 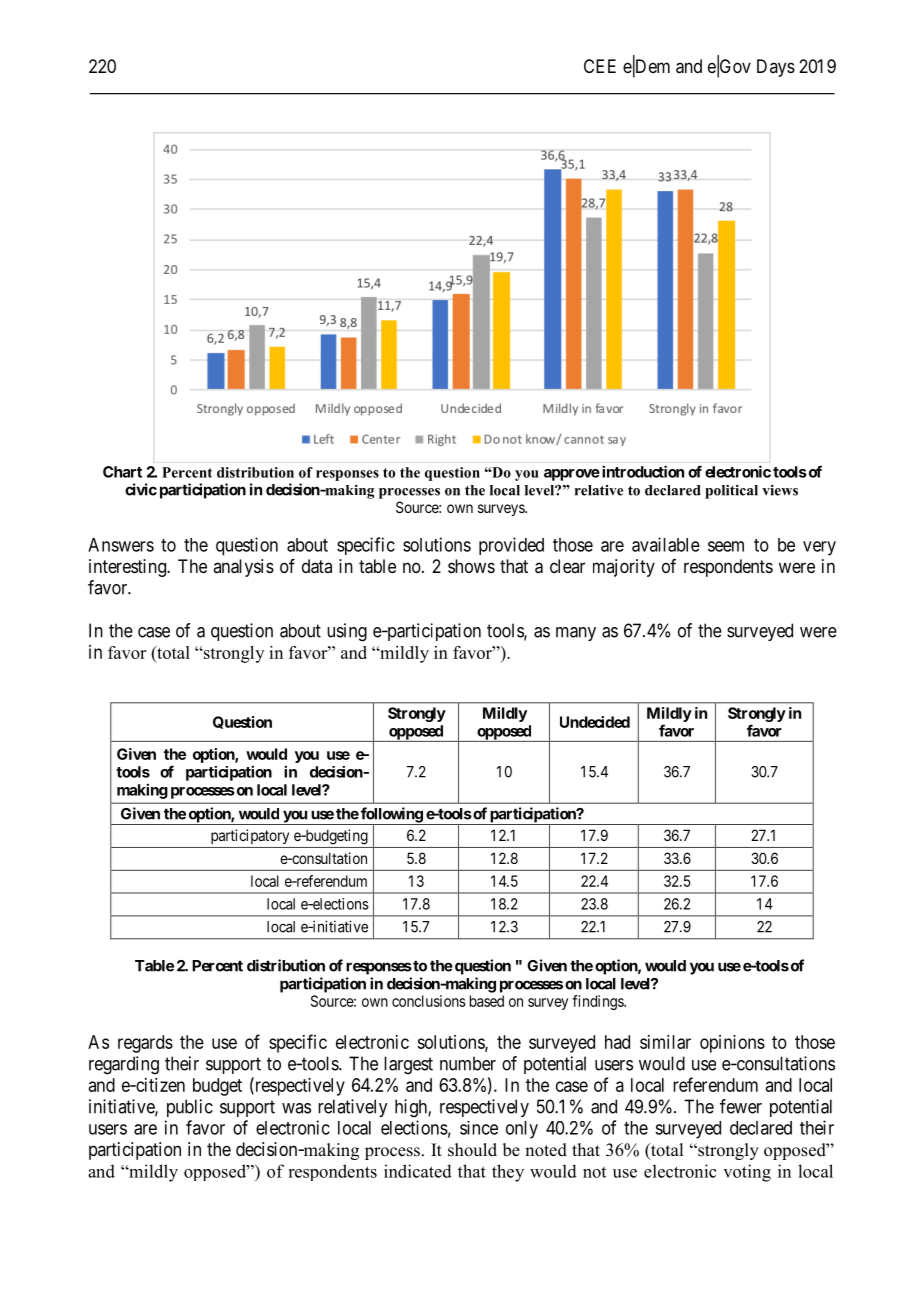 What do you see at coordinates (121, 545) in the image?
I see `Answers` at bounding box center [121, 545].
